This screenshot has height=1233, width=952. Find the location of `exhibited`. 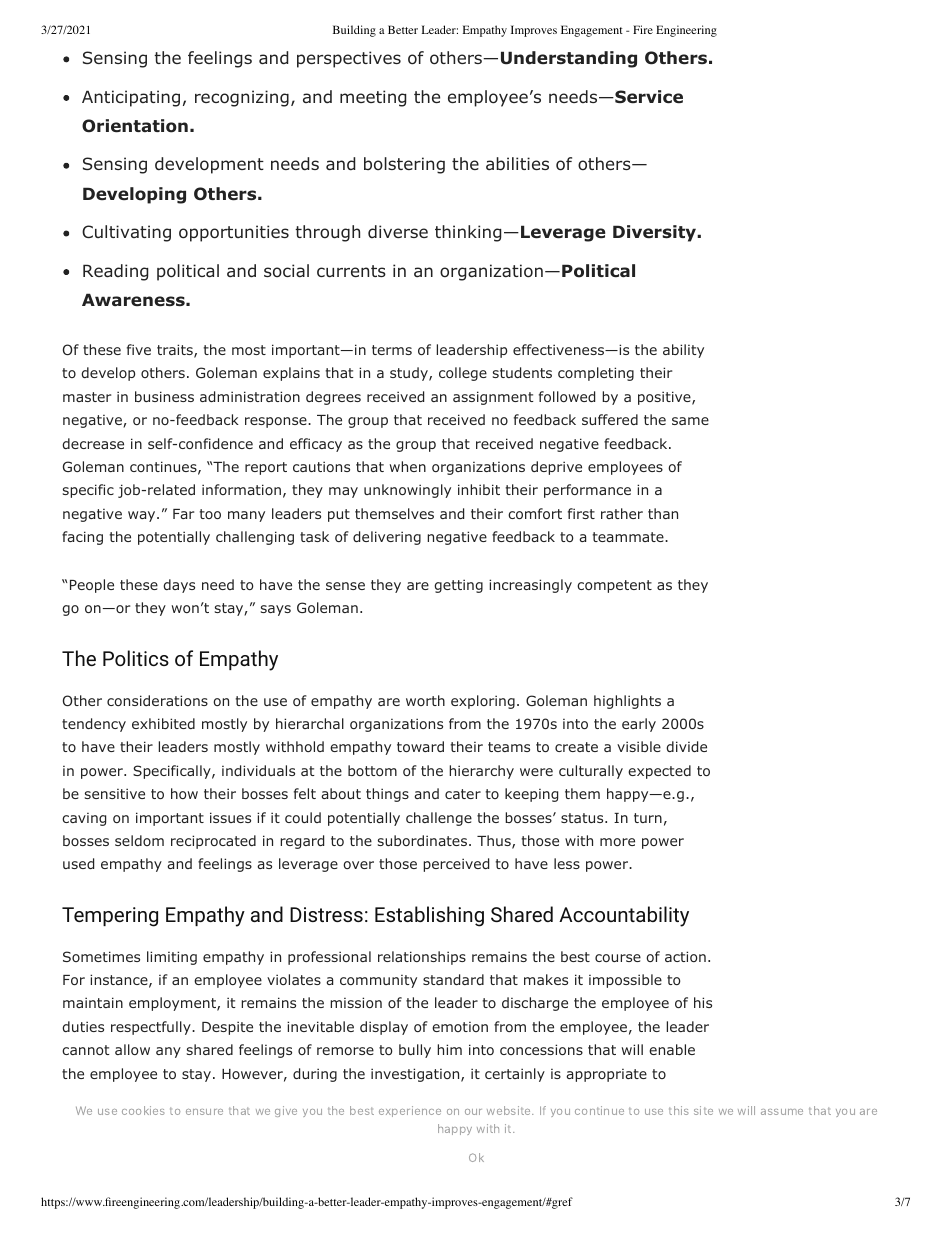

exhibited is located at coordinates (163, 723).
